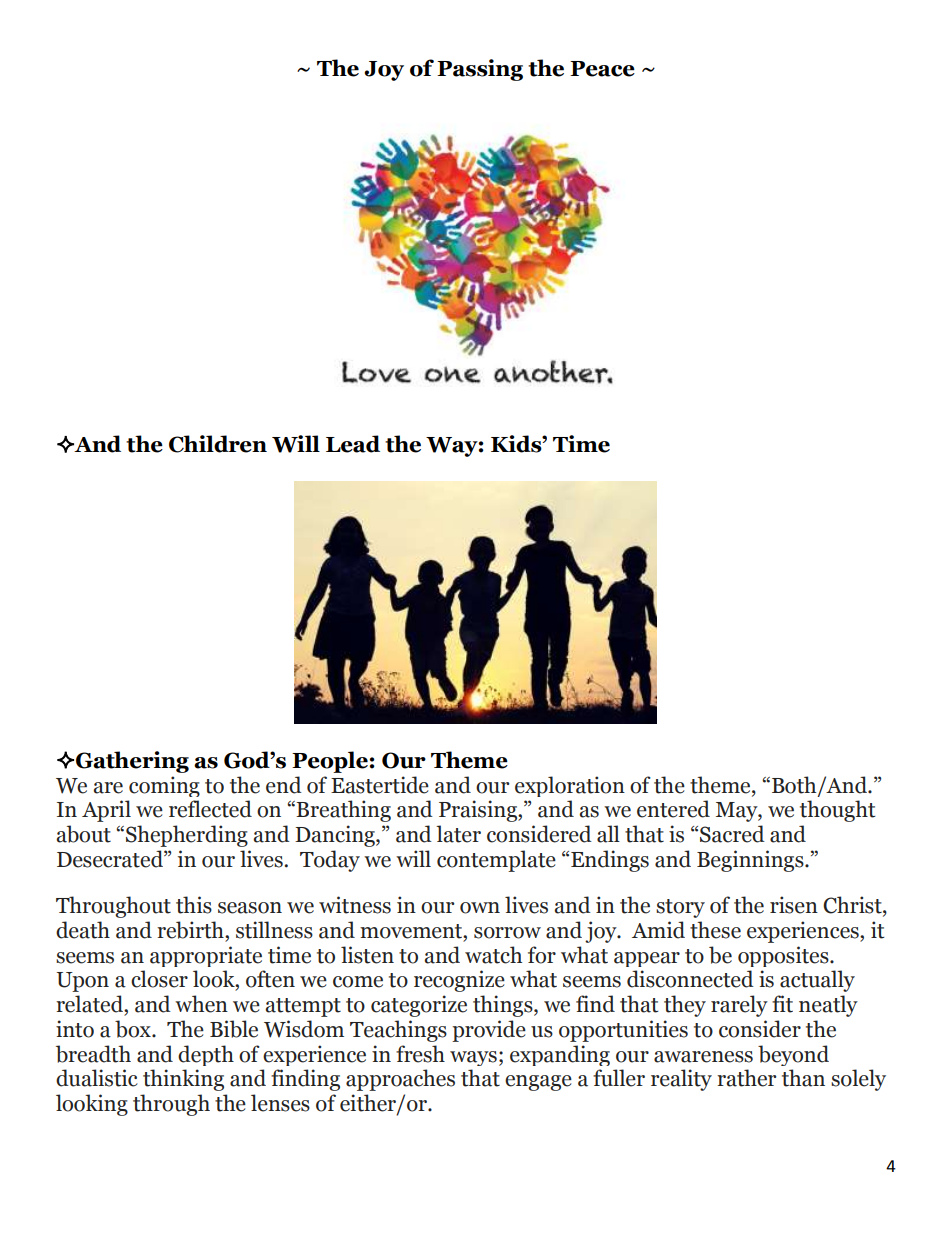  Describe the element at coordinates (473, 1058) in the screenshot. I see `ways` at that location.
